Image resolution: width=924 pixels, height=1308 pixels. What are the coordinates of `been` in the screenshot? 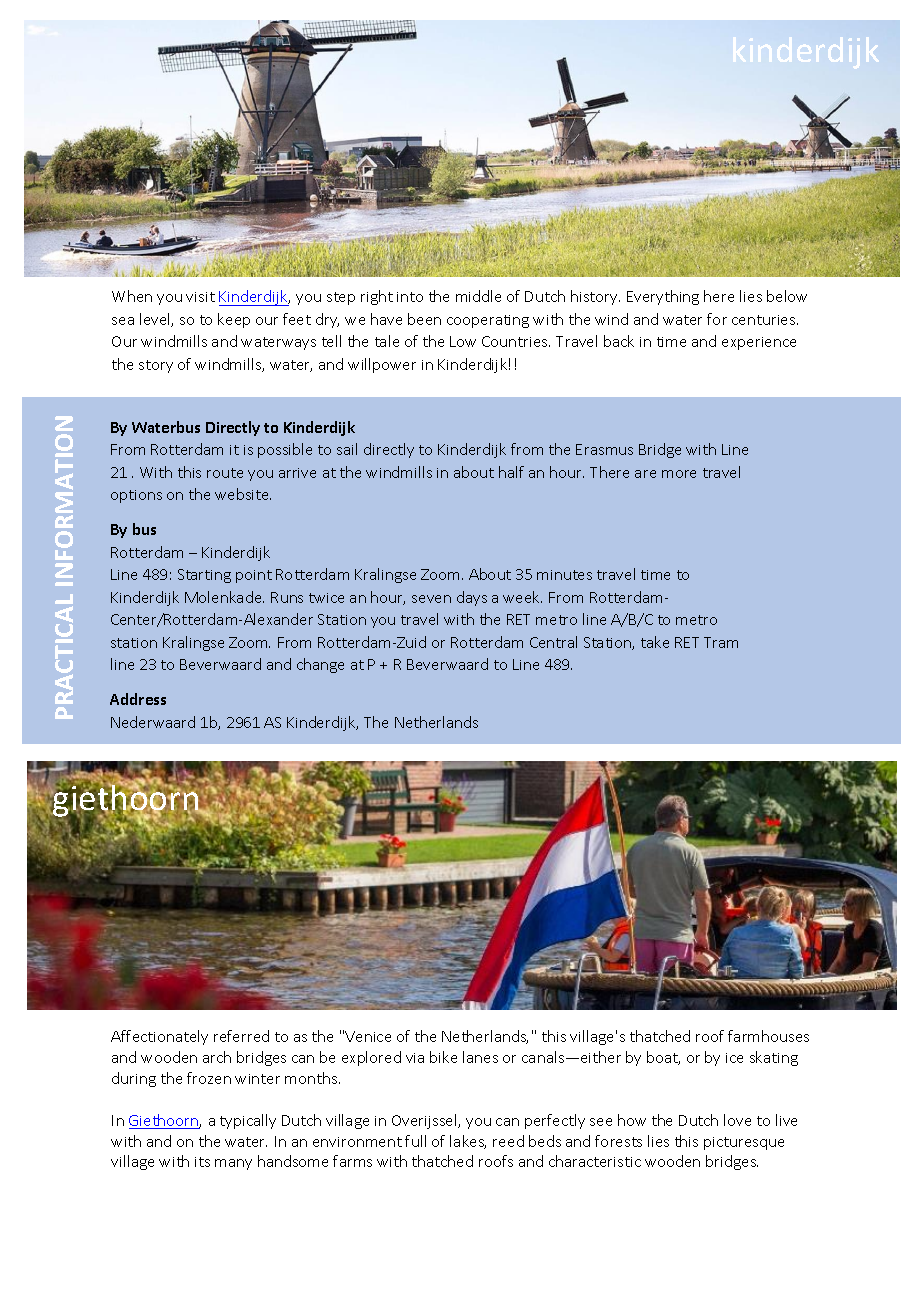 It's located at (424, 319).
